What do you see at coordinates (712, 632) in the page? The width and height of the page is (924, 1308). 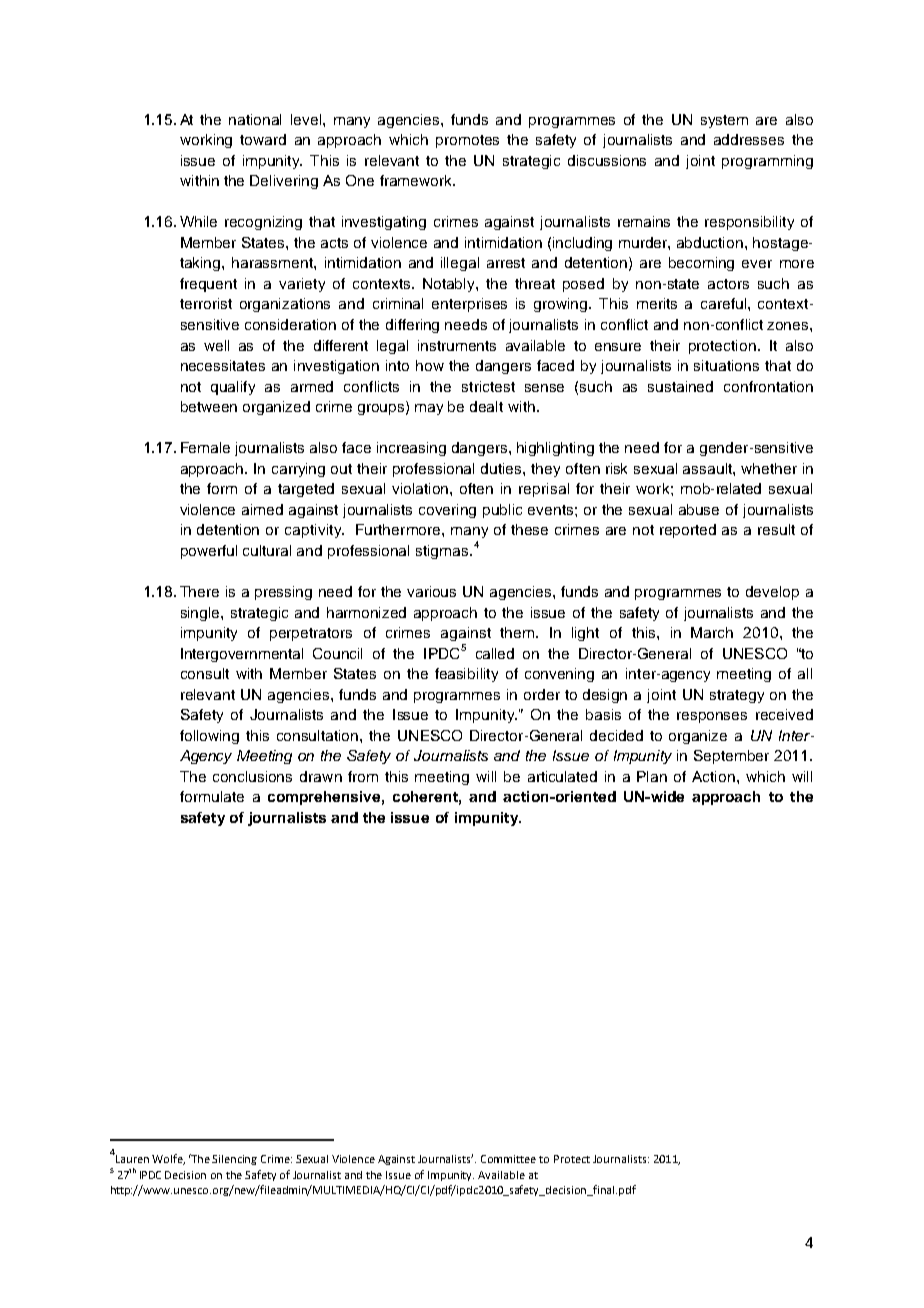 I see `March` at bounding box center [712, 632].
